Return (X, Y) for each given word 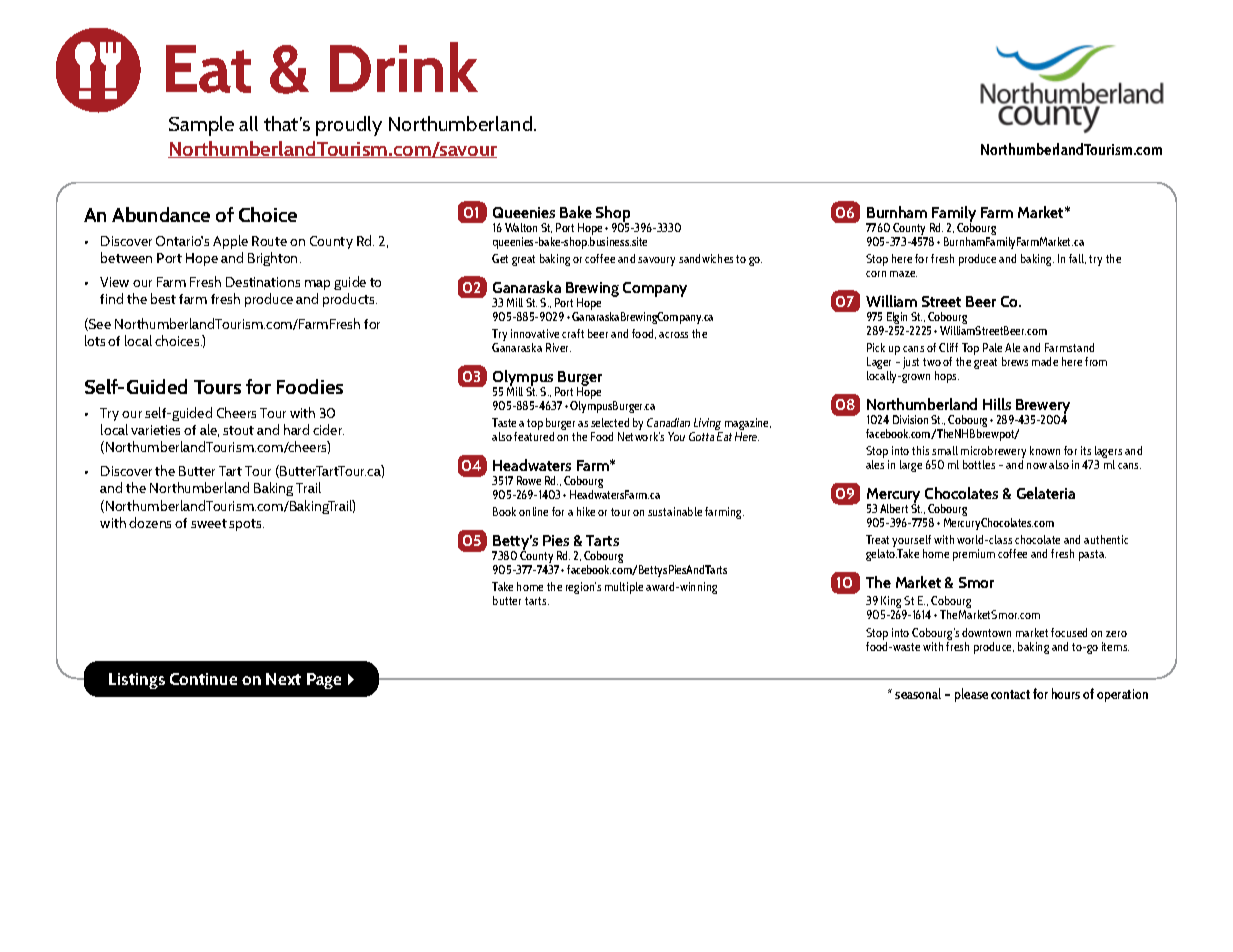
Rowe (529, 480)
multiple (624, 588)
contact (1010, 694)
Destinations (263, 282)
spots (246, 525)
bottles (979, 464)
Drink (404, 67)
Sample (201, 126)
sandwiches (706, 258)
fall (1077, 259)
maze (903, 274)
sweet (209, 523)
